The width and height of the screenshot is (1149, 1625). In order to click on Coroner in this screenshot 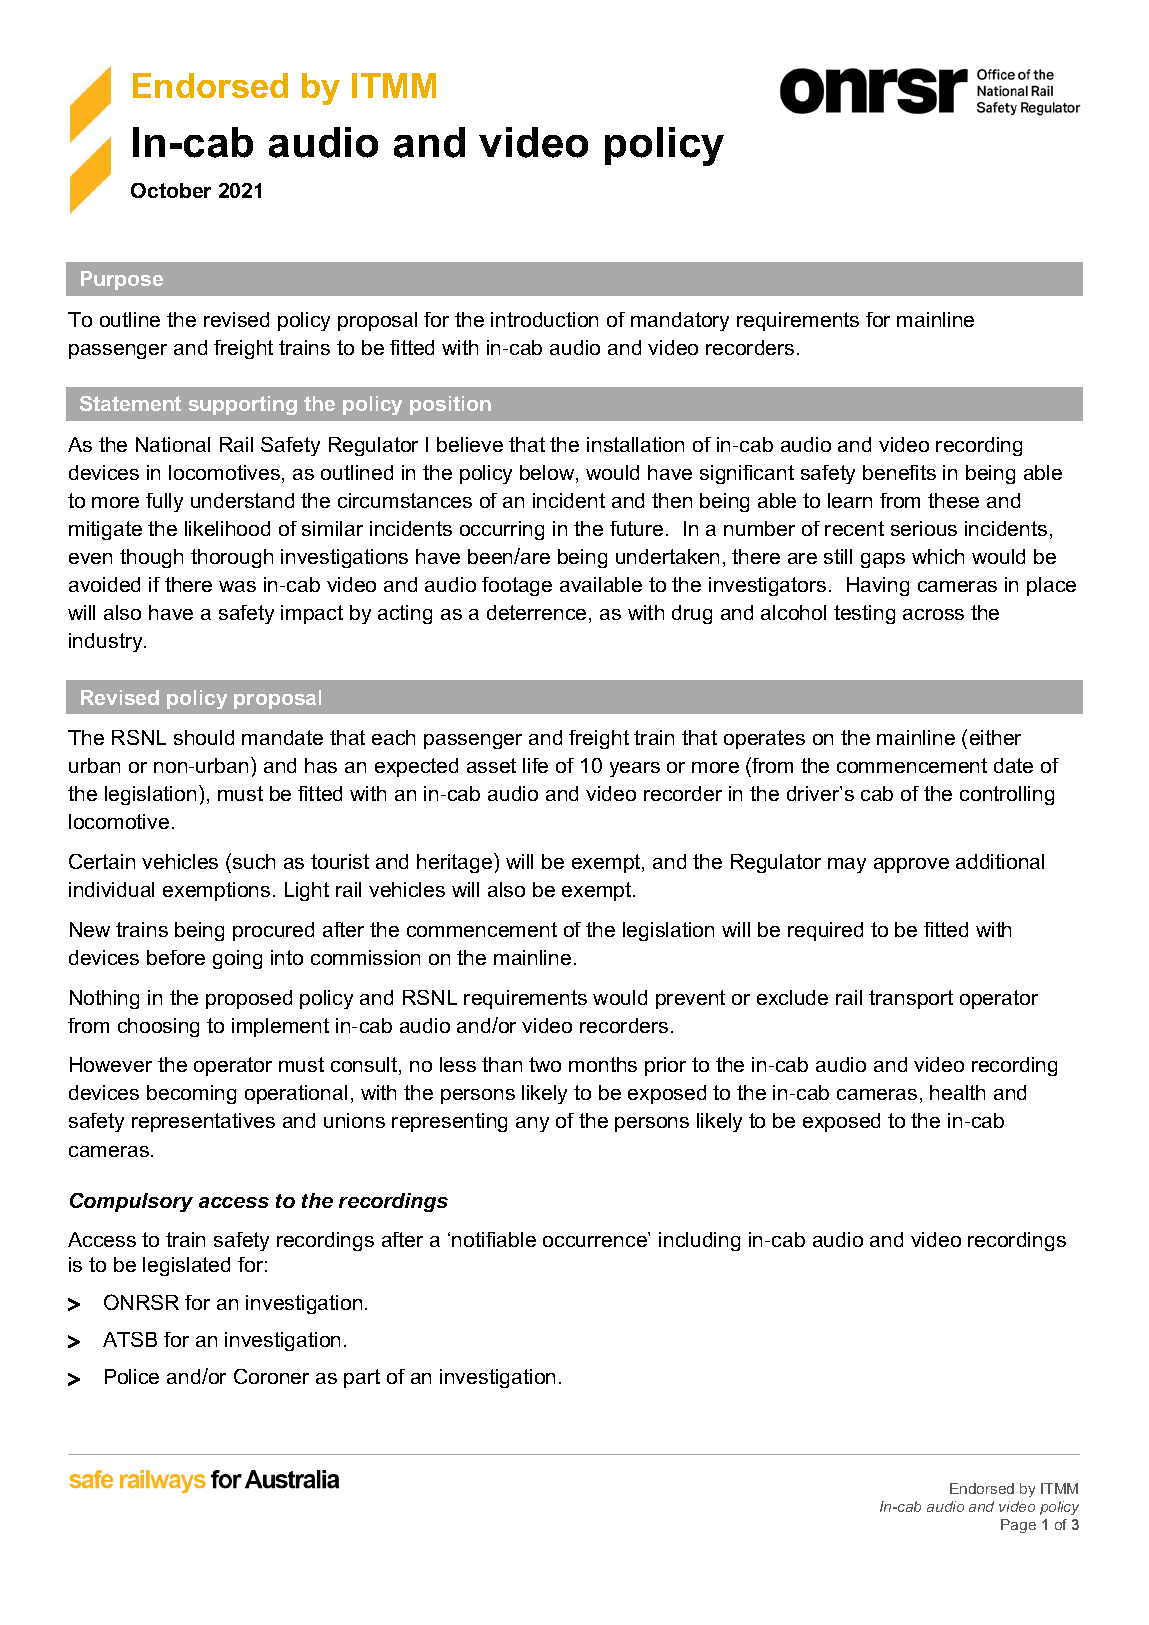, I will do `click(271, 1376)`.
